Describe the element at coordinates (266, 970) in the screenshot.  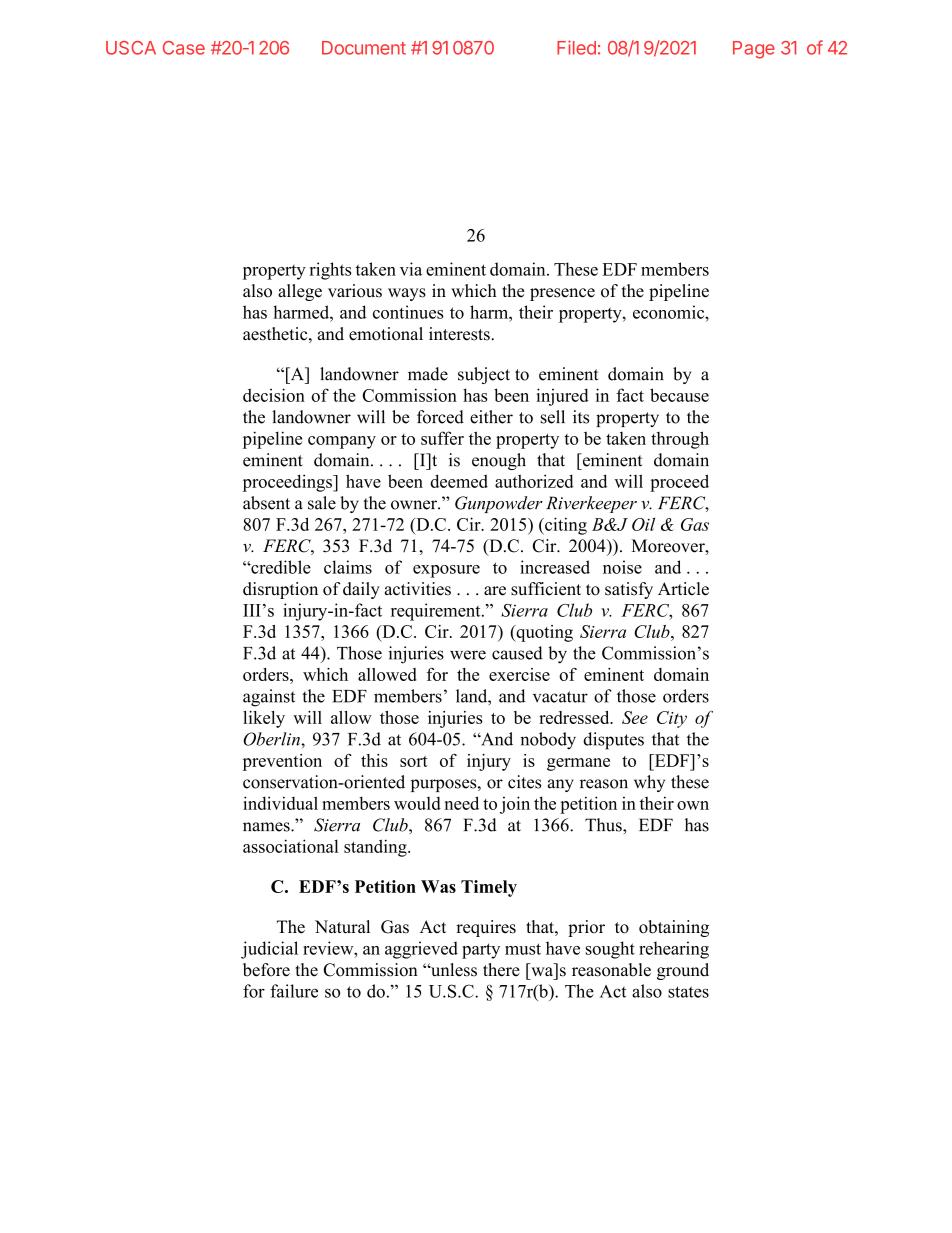
I see `before` at that location.
